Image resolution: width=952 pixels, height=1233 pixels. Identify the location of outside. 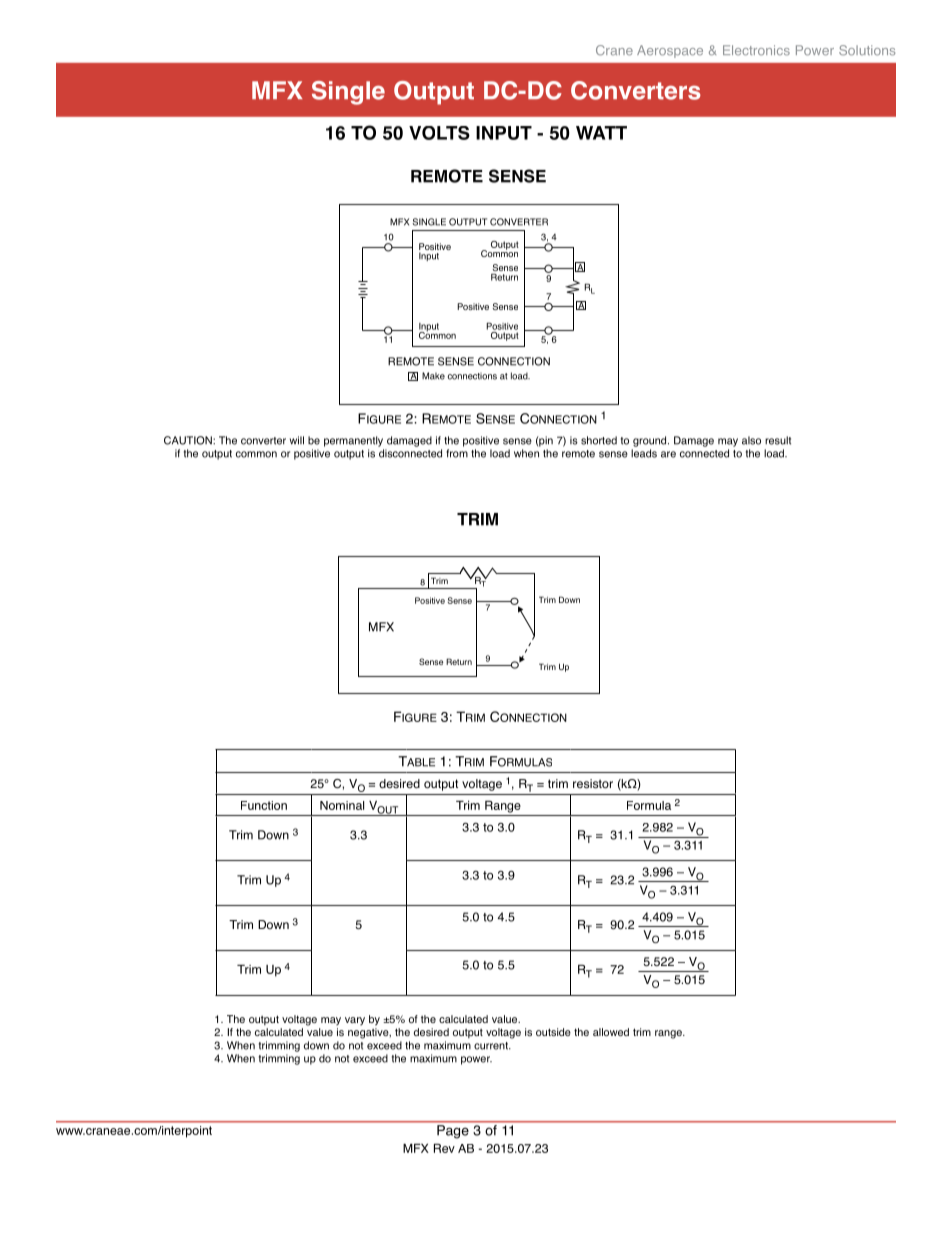
(553, 1032).
